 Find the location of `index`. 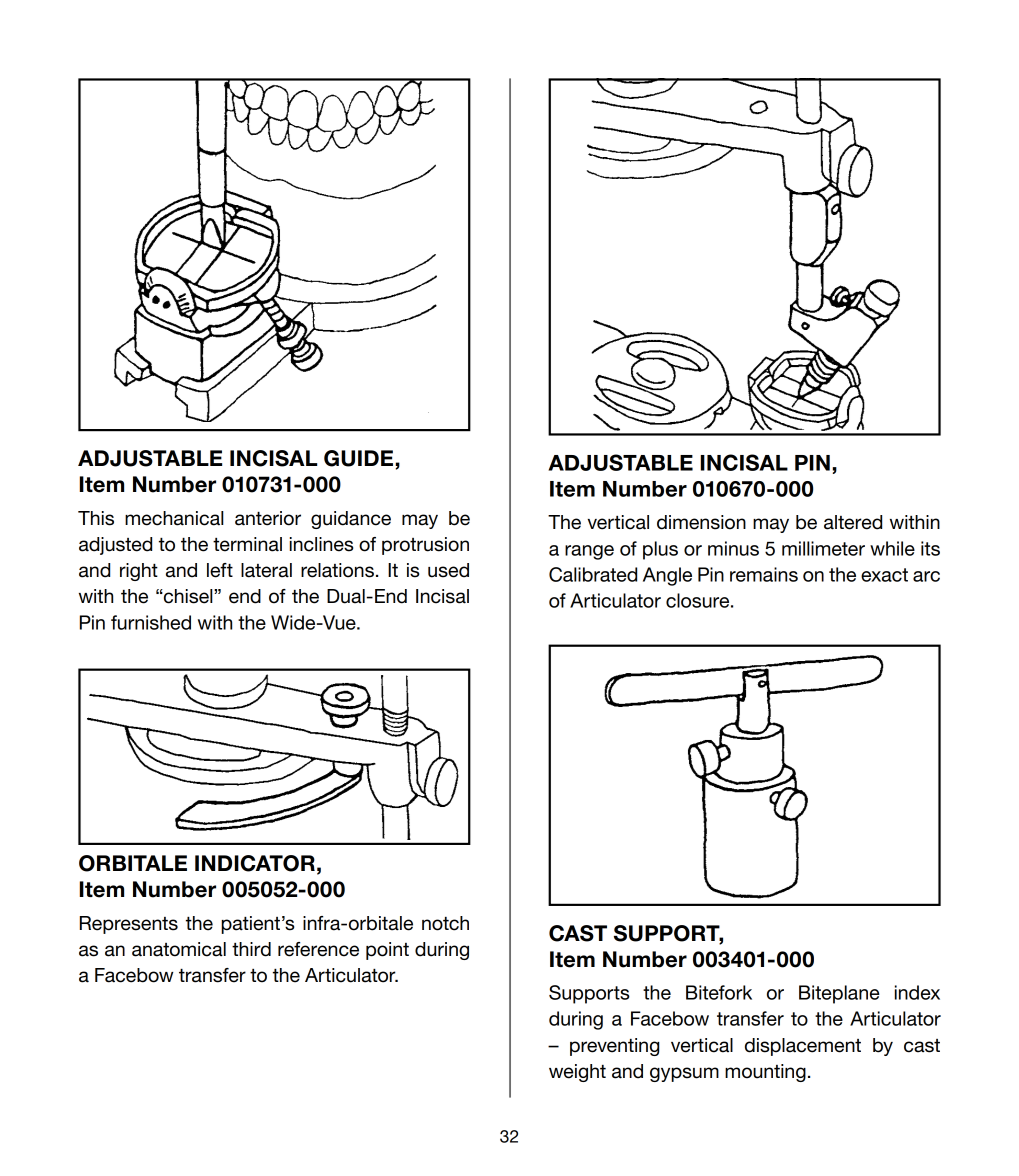

index is located at coordinates (917, 992).
